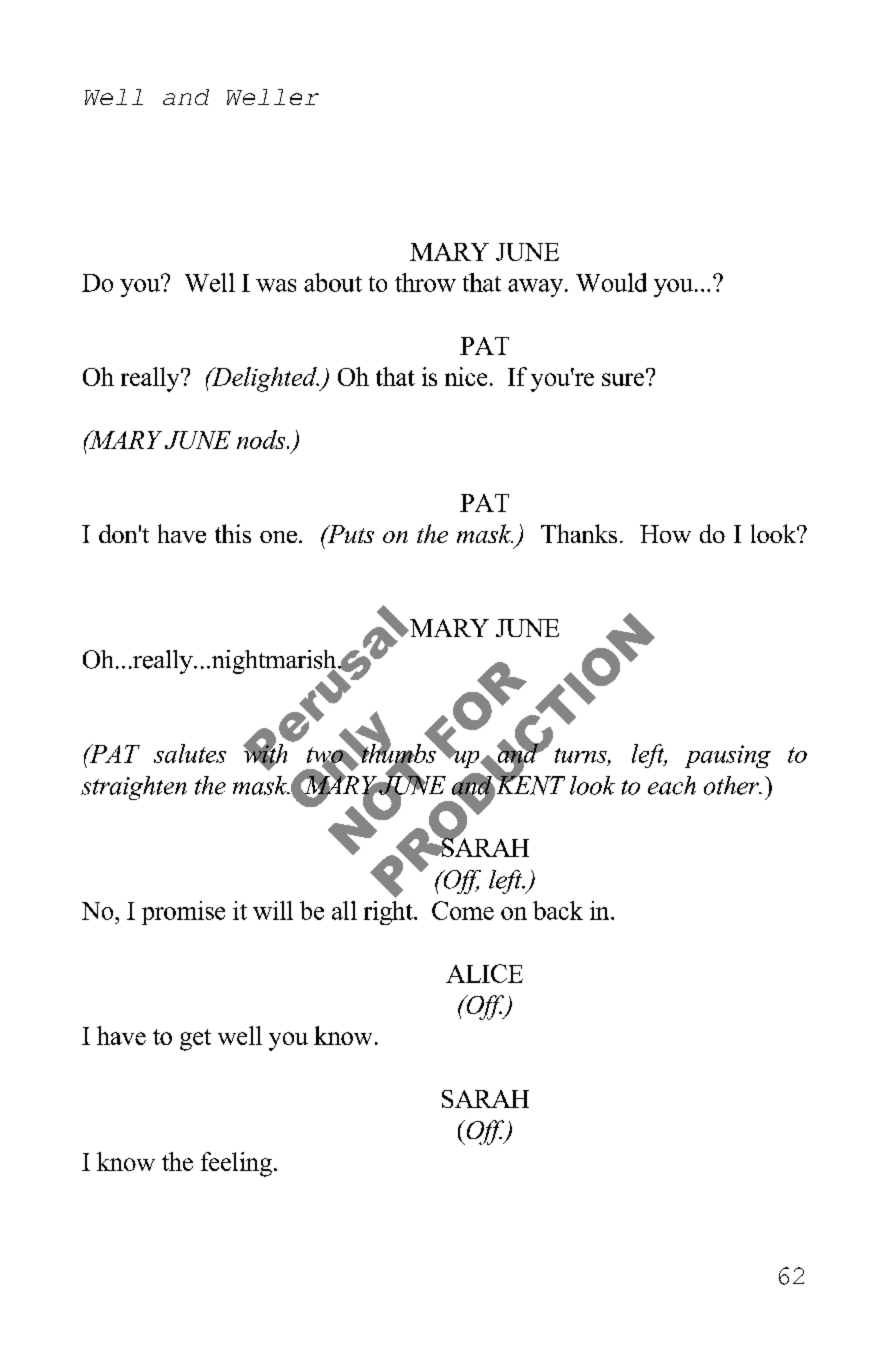 This image has height=1372, width=887. What do you see at coordinates (558, 910) in the image?
I see `back` at bounding box center [558, 910].
